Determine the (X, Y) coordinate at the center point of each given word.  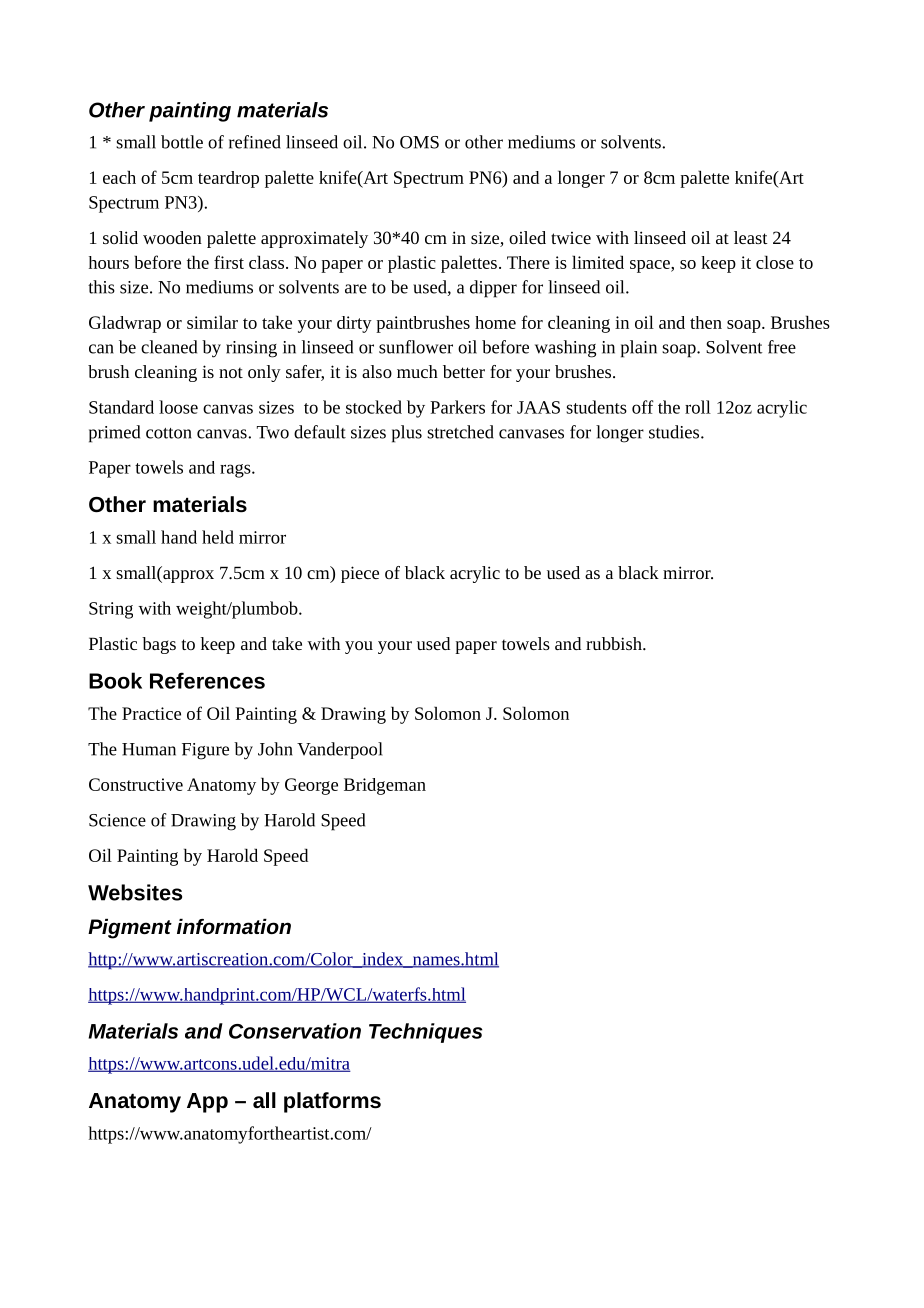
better (464, 371)
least (751, 237)
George (311, 786)
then (706, 322)
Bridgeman (385, 786)
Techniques (426, 1033)
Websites (135, 892)
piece (360, 574)
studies (675, 432)
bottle (182, 142)
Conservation (295, 1031)
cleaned (169, 347)
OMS (419, 142)
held (218, 537)
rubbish (615, 643)
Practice (151, 713)
